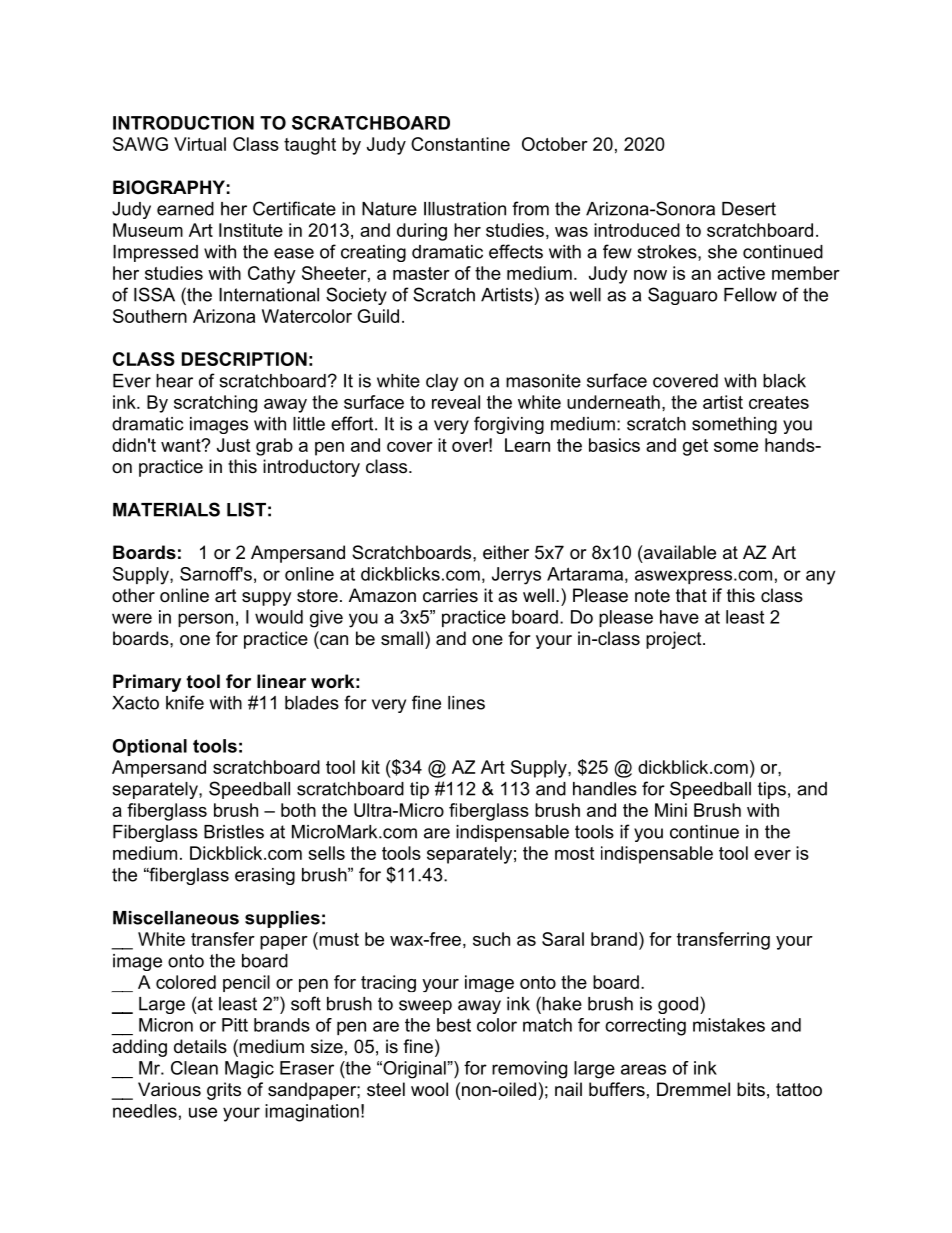 This screenshot has height=1233, width=952. Describe the element at coordinates (772, 790) in the screenshot. I see `tips` at that location.
